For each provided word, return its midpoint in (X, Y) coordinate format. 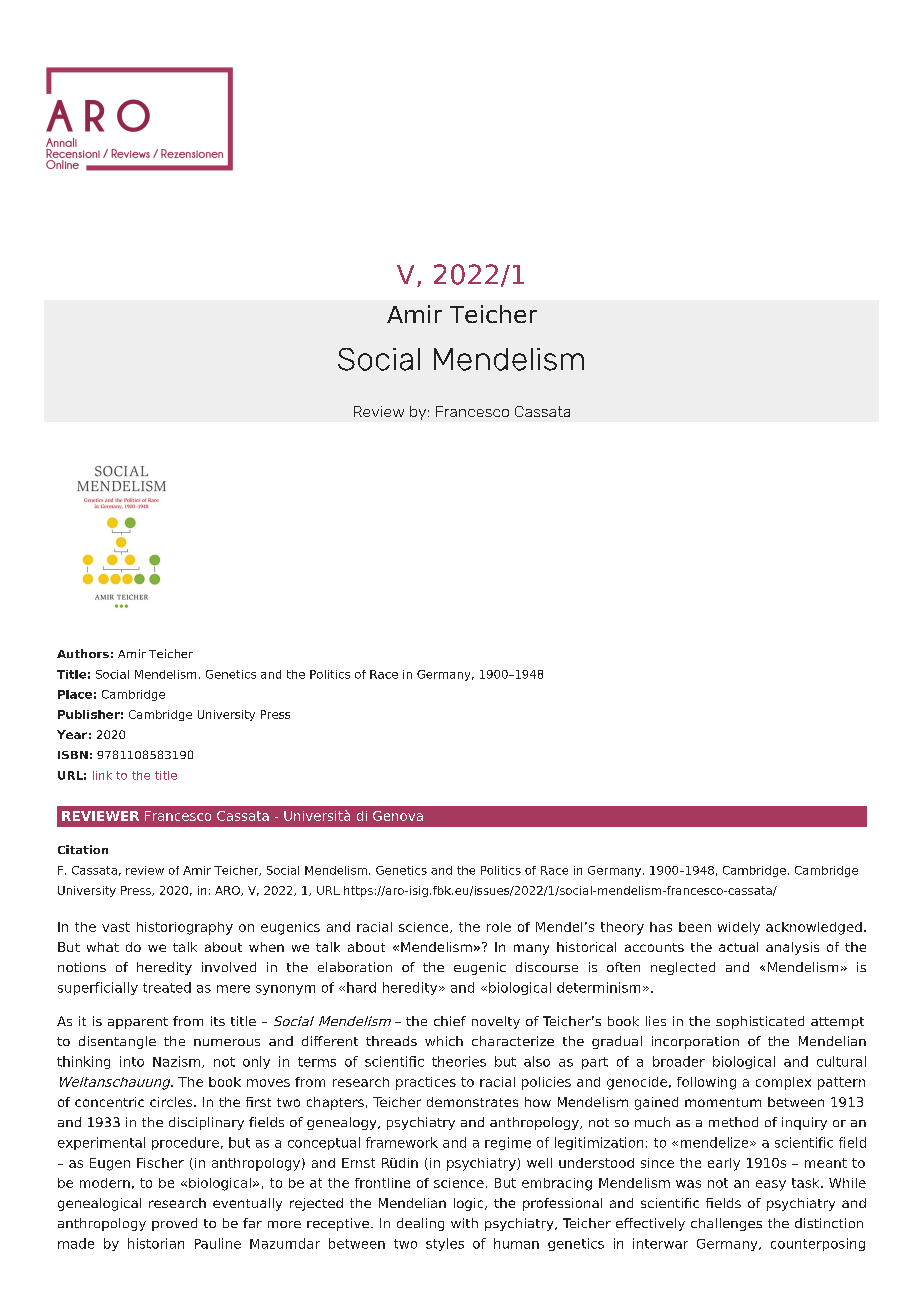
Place (75, 694)
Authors (83, 653)
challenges (726, 1224)
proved (174, 1224)
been (695, 927)
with (464, 1223)
